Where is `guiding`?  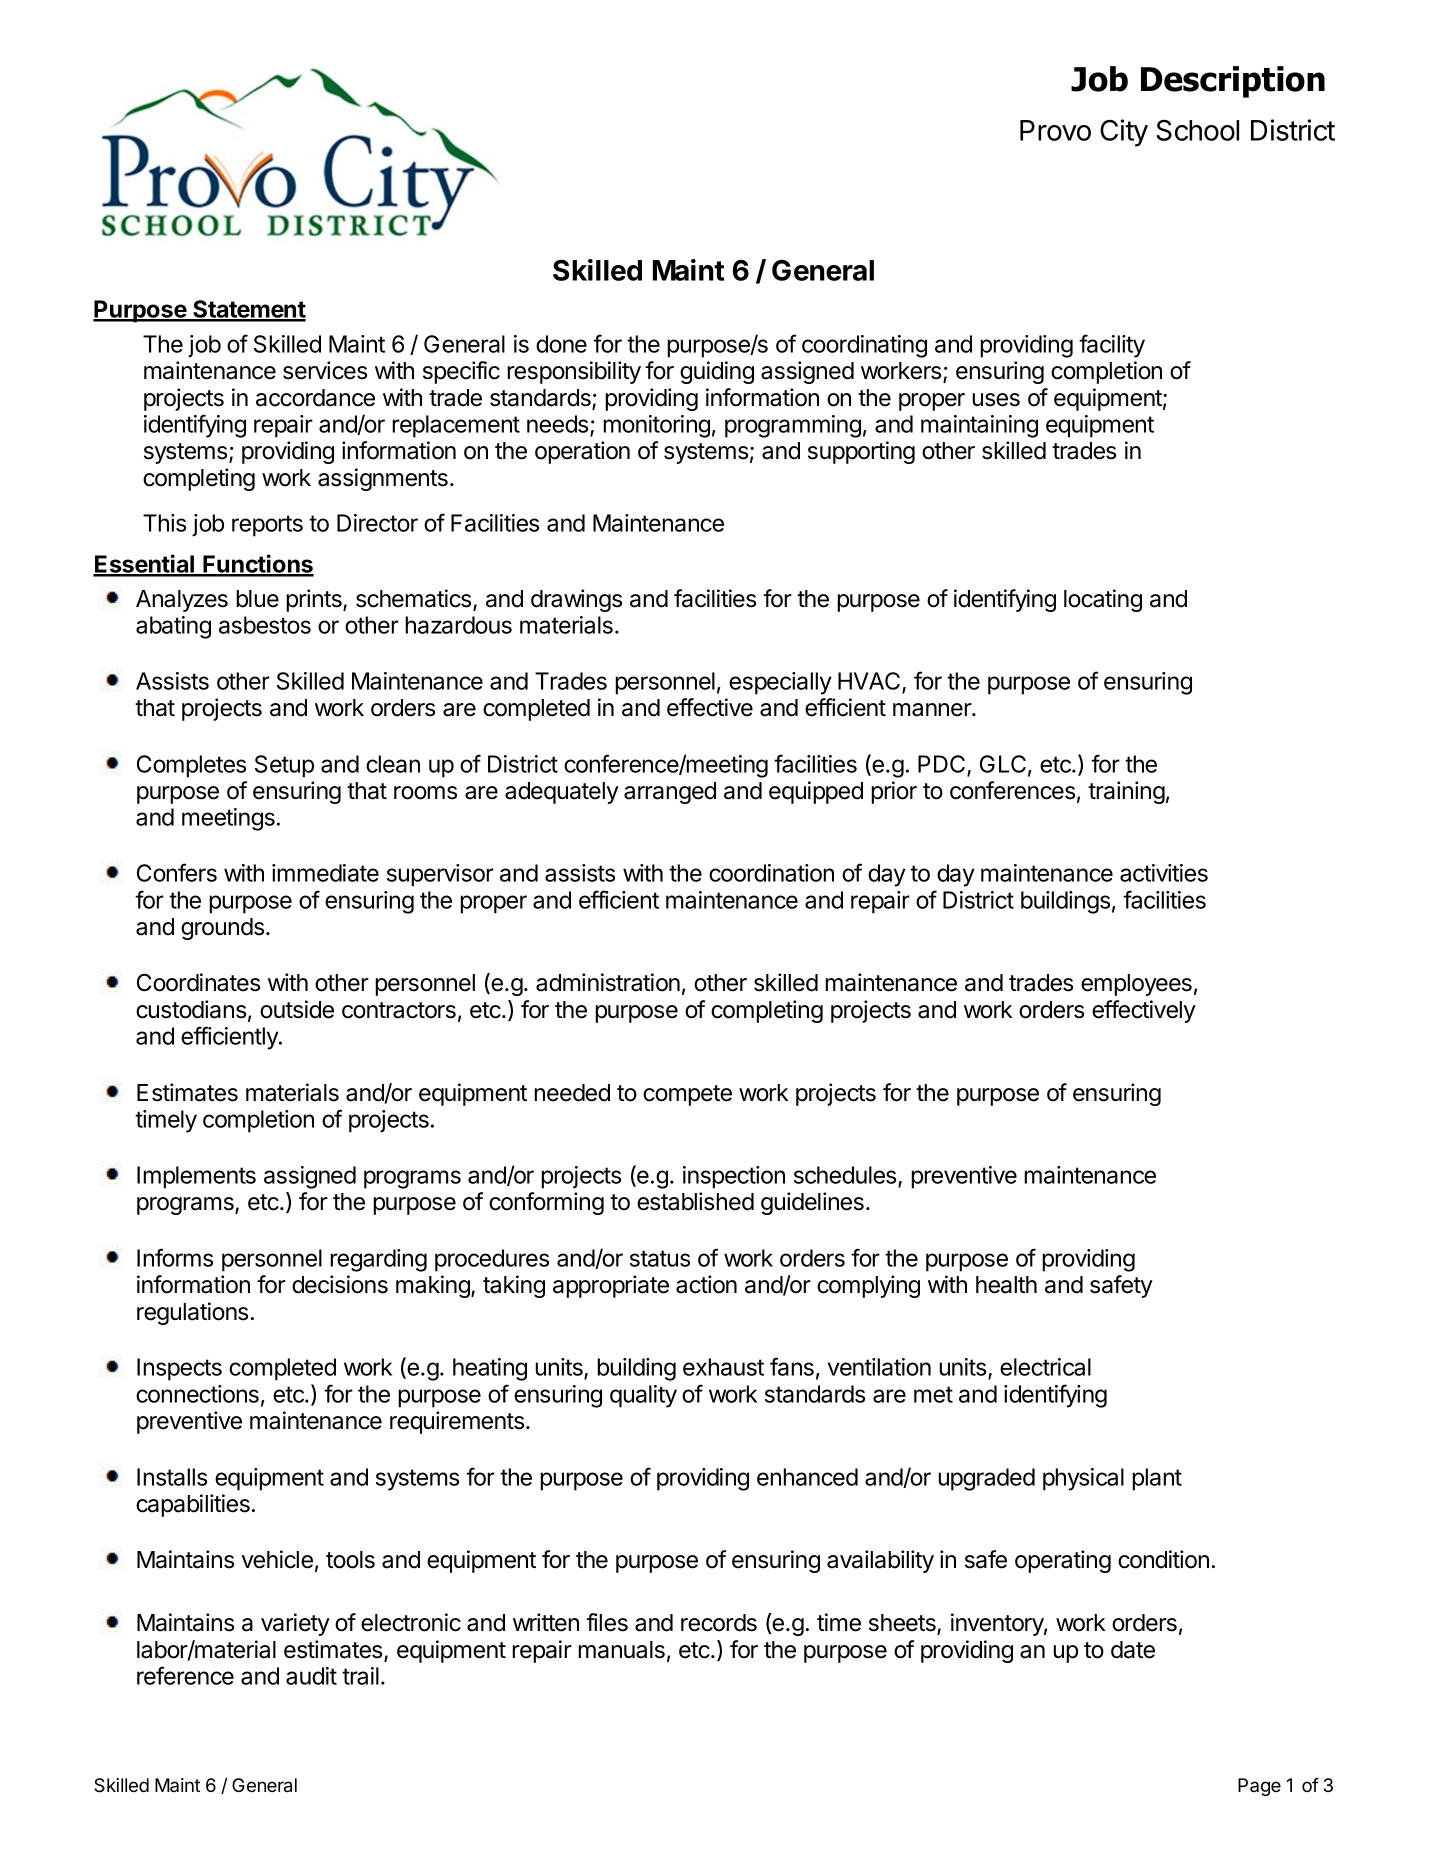 guiding is located at coordinates (717, 372).
